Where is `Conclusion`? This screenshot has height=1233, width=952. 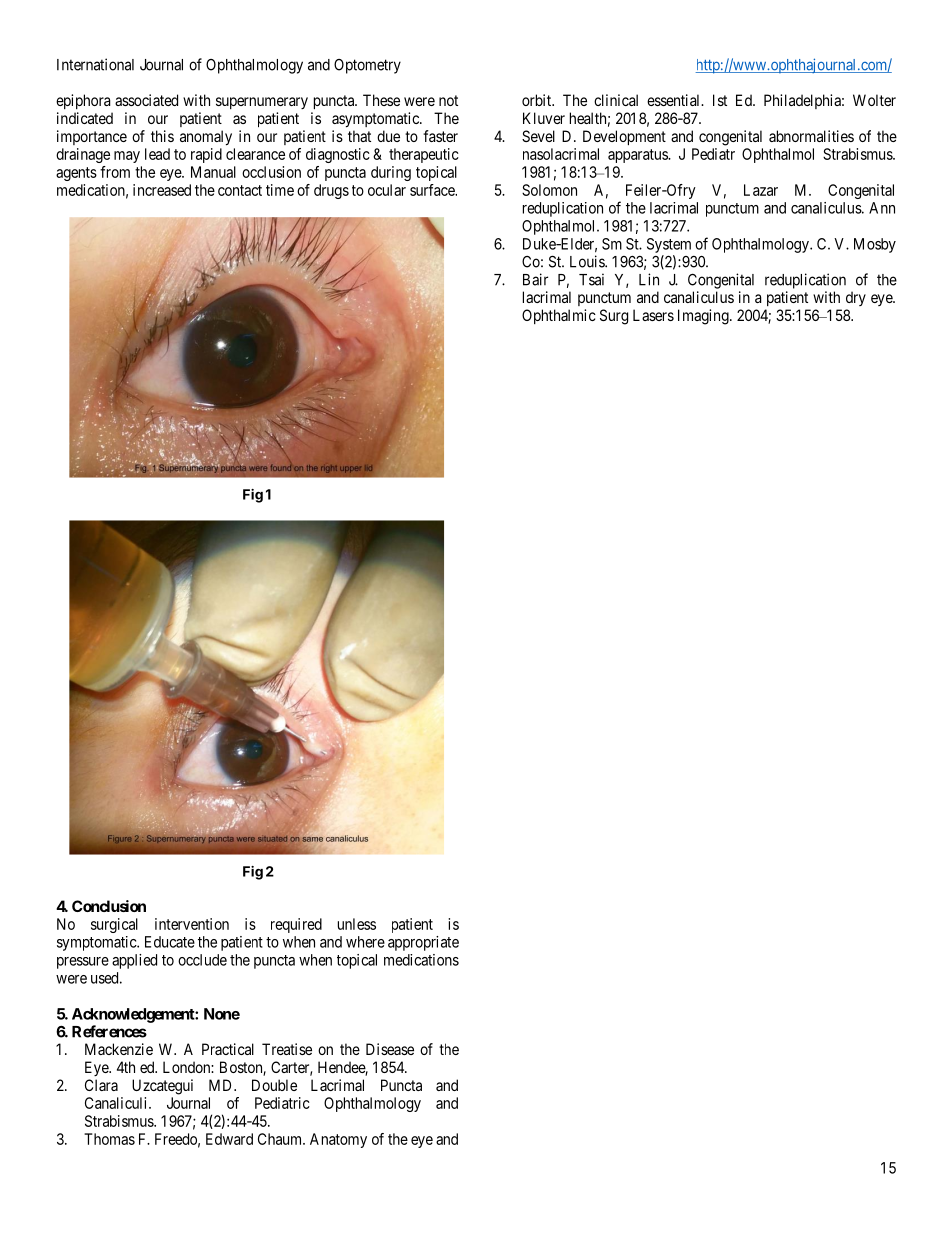
Conclusion is located at coordinates (109, 906).
